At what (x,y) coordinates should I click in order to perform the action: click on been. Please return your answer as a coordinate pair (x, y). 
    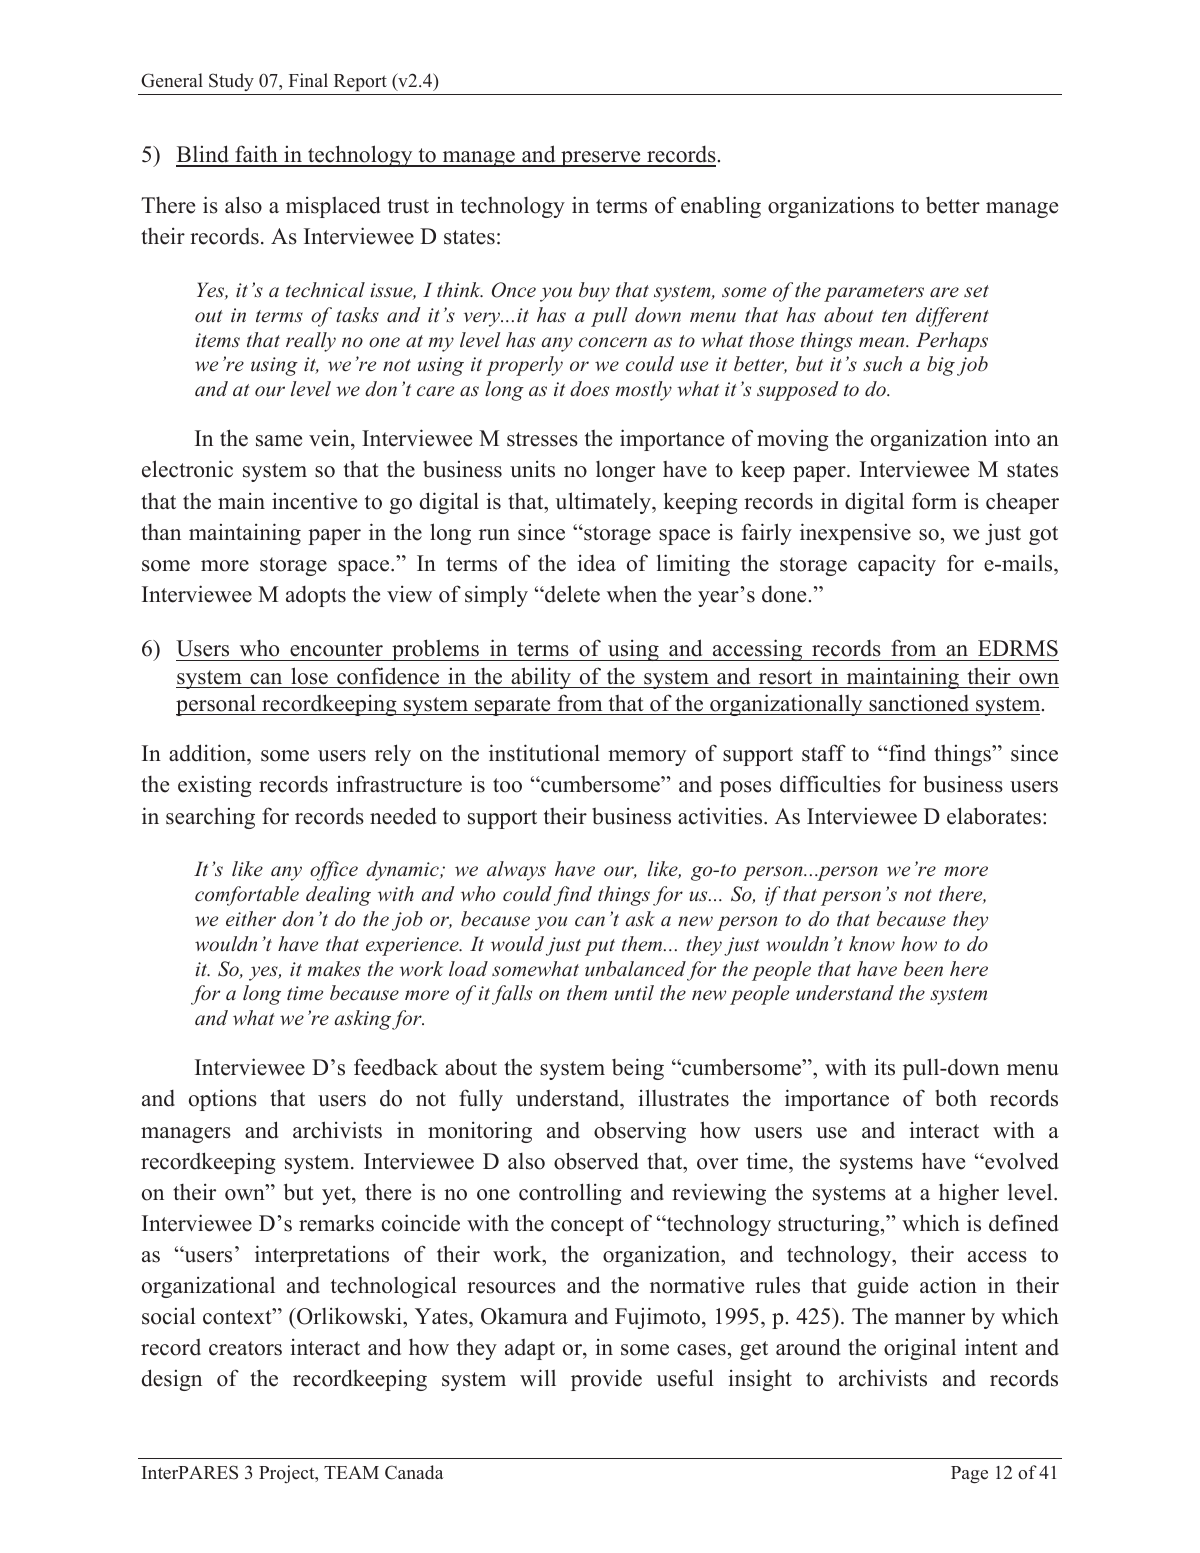
    Looking at the image, I should click on (923, 969).
